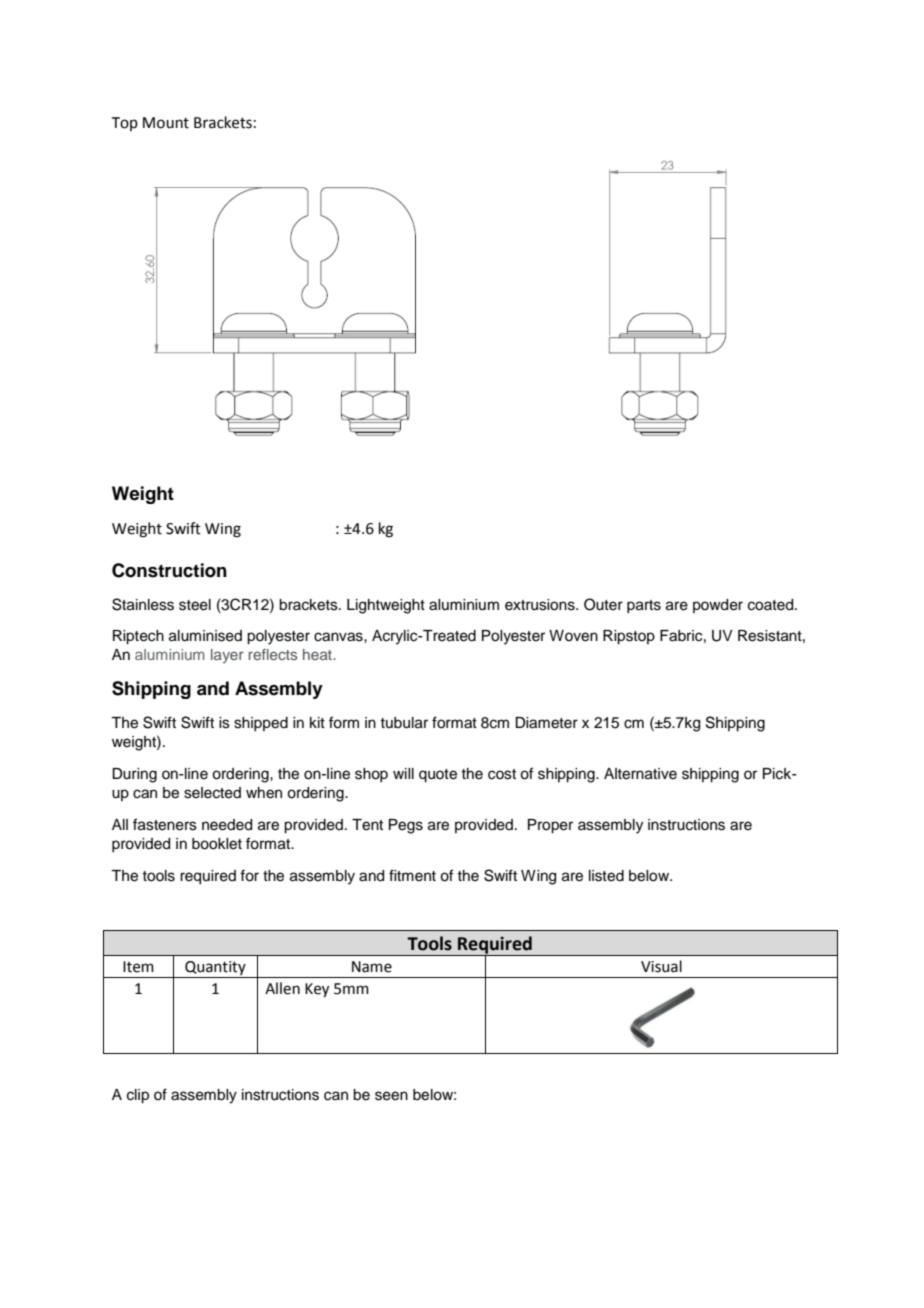 This document has height=1308, width=924. Describe the element at coordinates (195, 605) in the document. I see `steel` at that location.
